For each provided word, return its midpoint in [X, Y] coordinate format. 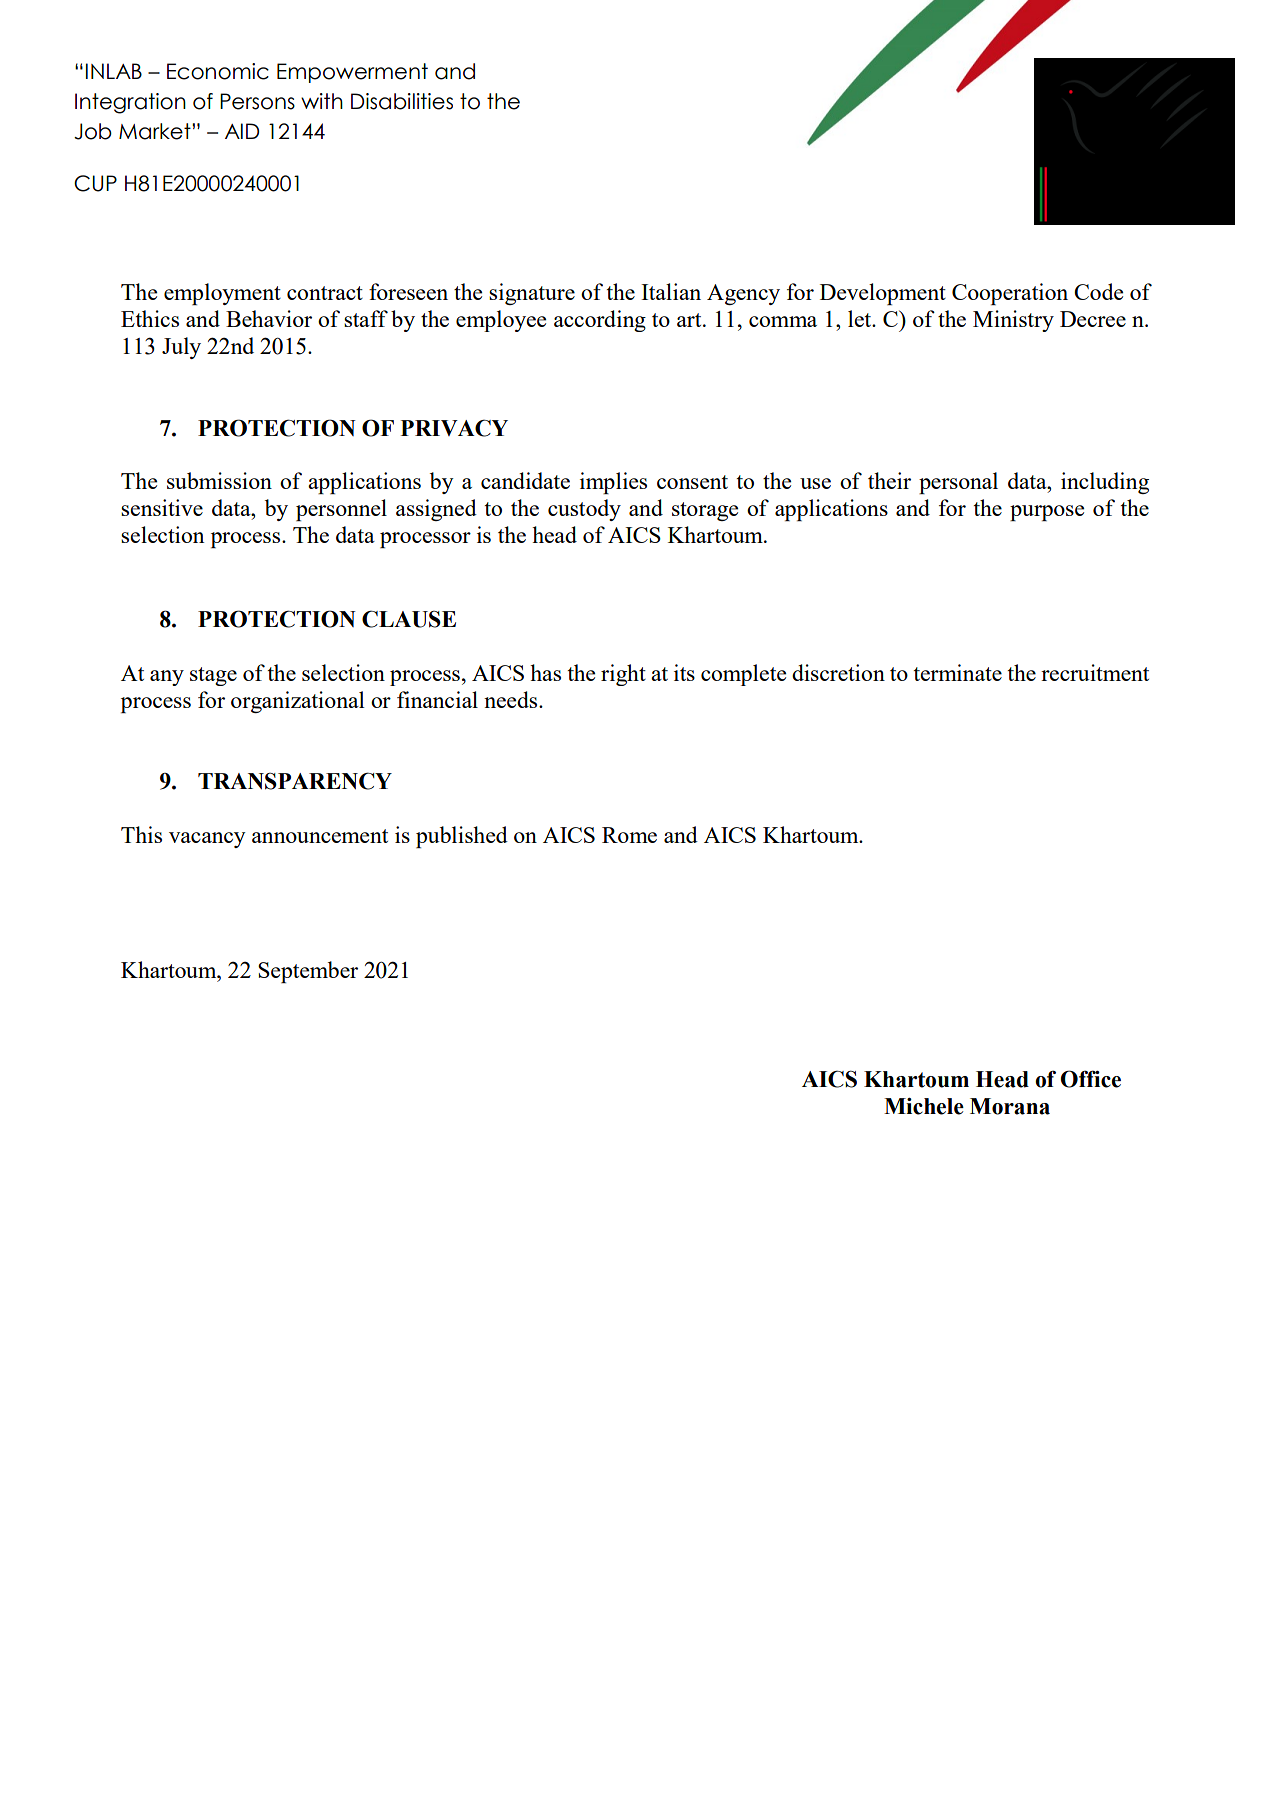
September [308, 972]
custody [584, 510]
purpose [1047, 513]
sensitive [162, 507]
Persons [257, 101]
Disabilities [402, 101]
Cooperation [1010, 294]
